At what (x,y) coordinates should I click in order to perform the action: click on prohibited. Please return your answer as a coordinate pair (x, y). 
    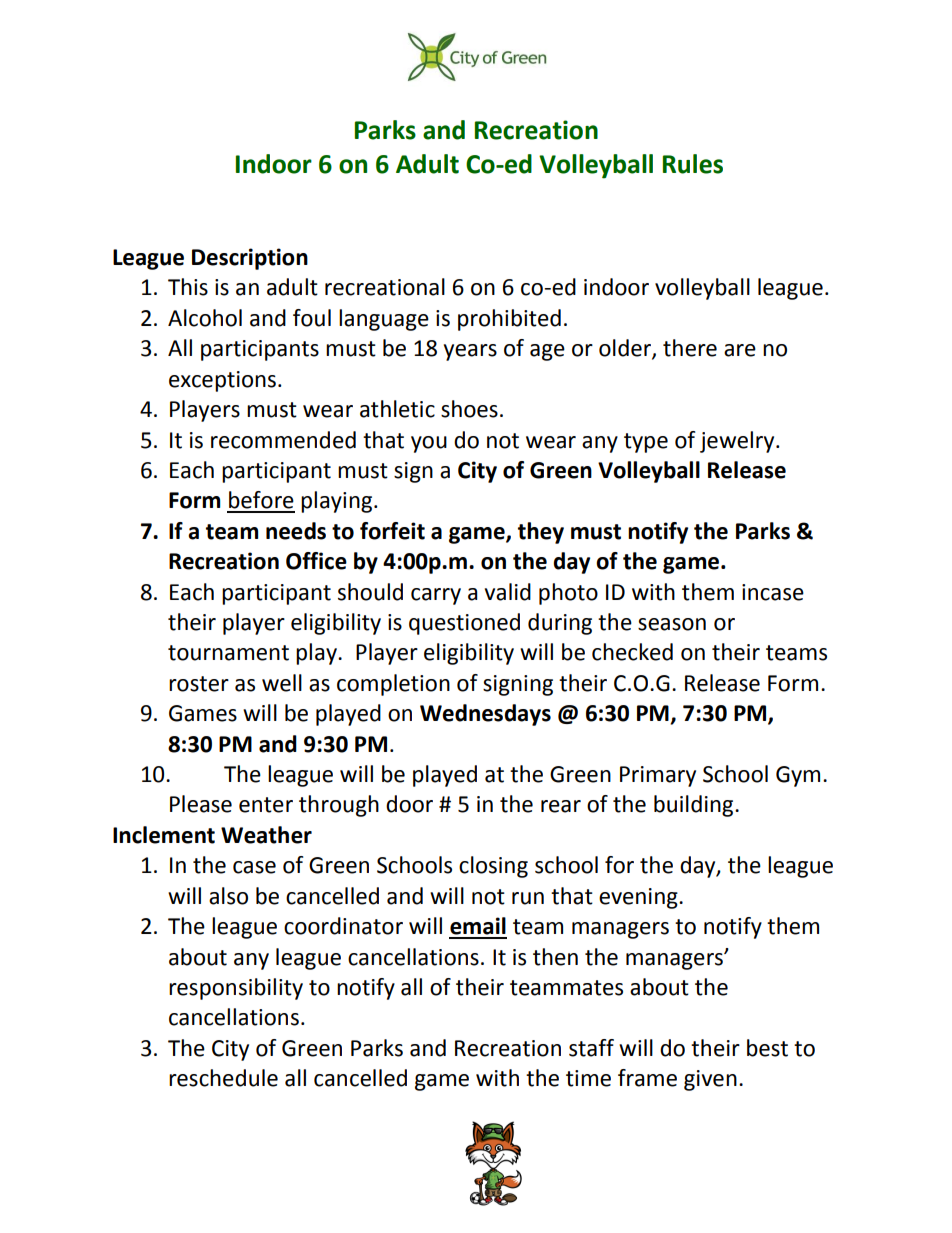
    Looking at the image, I should click on (509, 320).
